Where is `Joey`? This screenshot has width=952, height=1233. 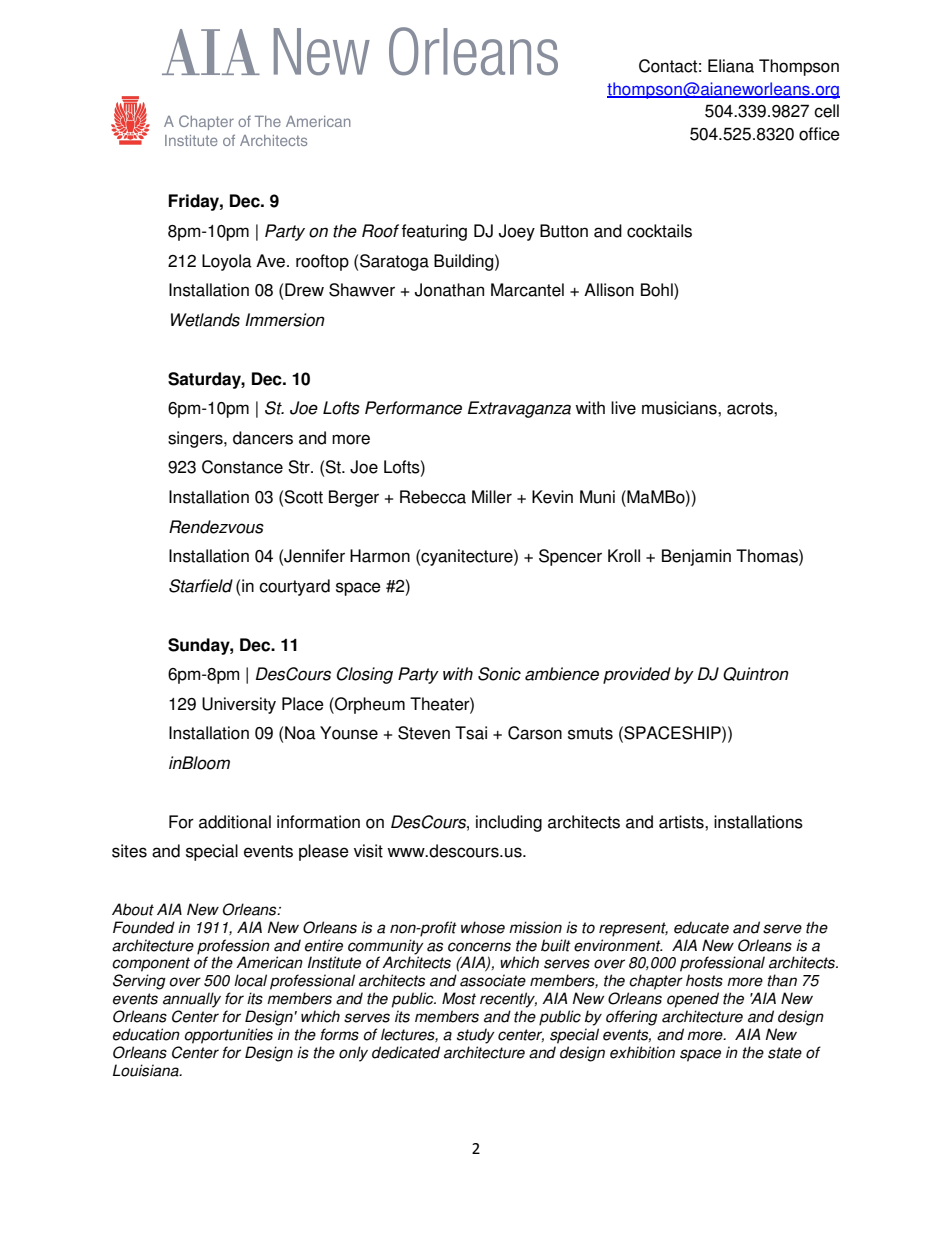
Joey is located at coordinates (517, 232).
